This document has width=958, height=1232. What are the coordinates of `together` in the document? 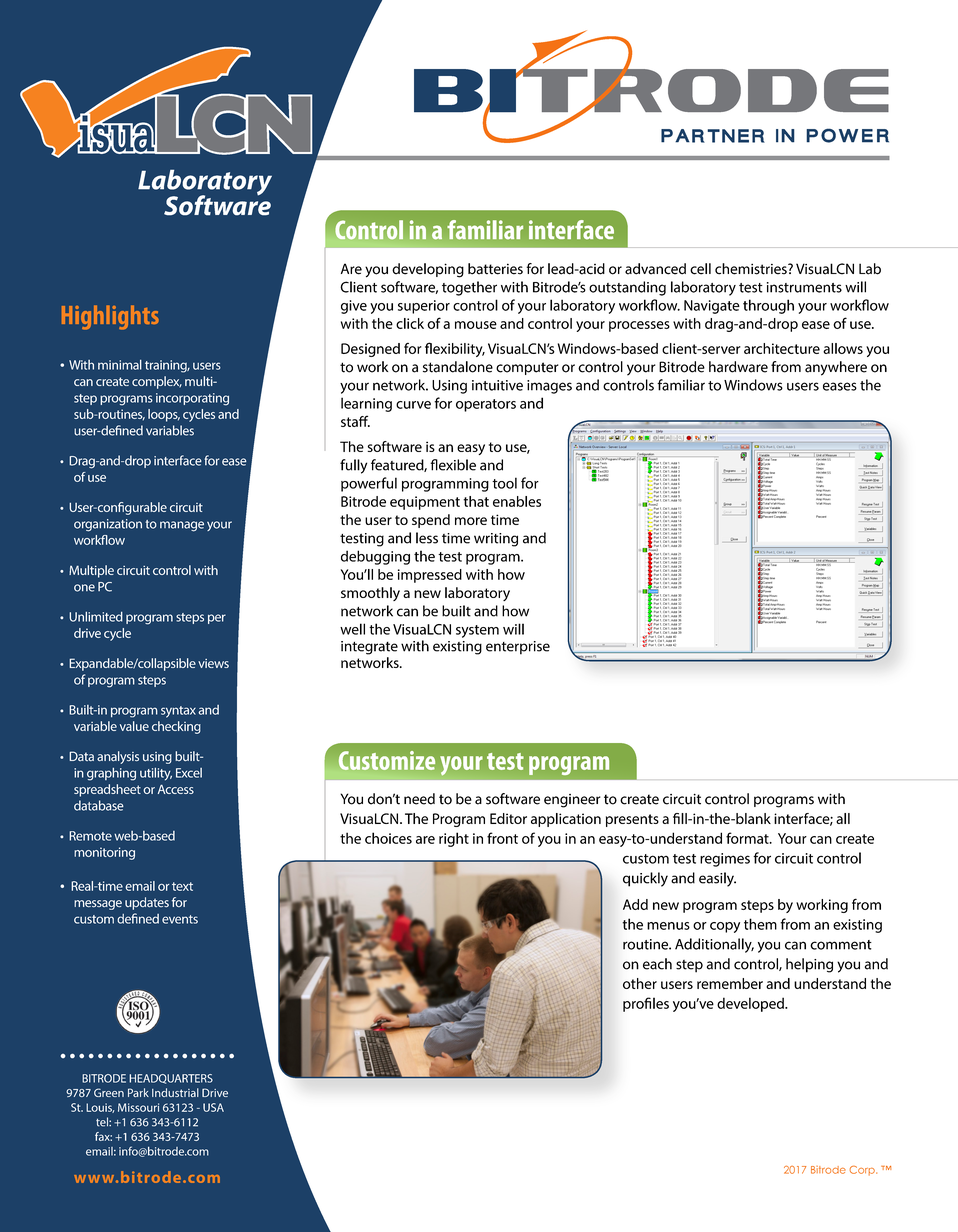 It's located at (469, 288).
